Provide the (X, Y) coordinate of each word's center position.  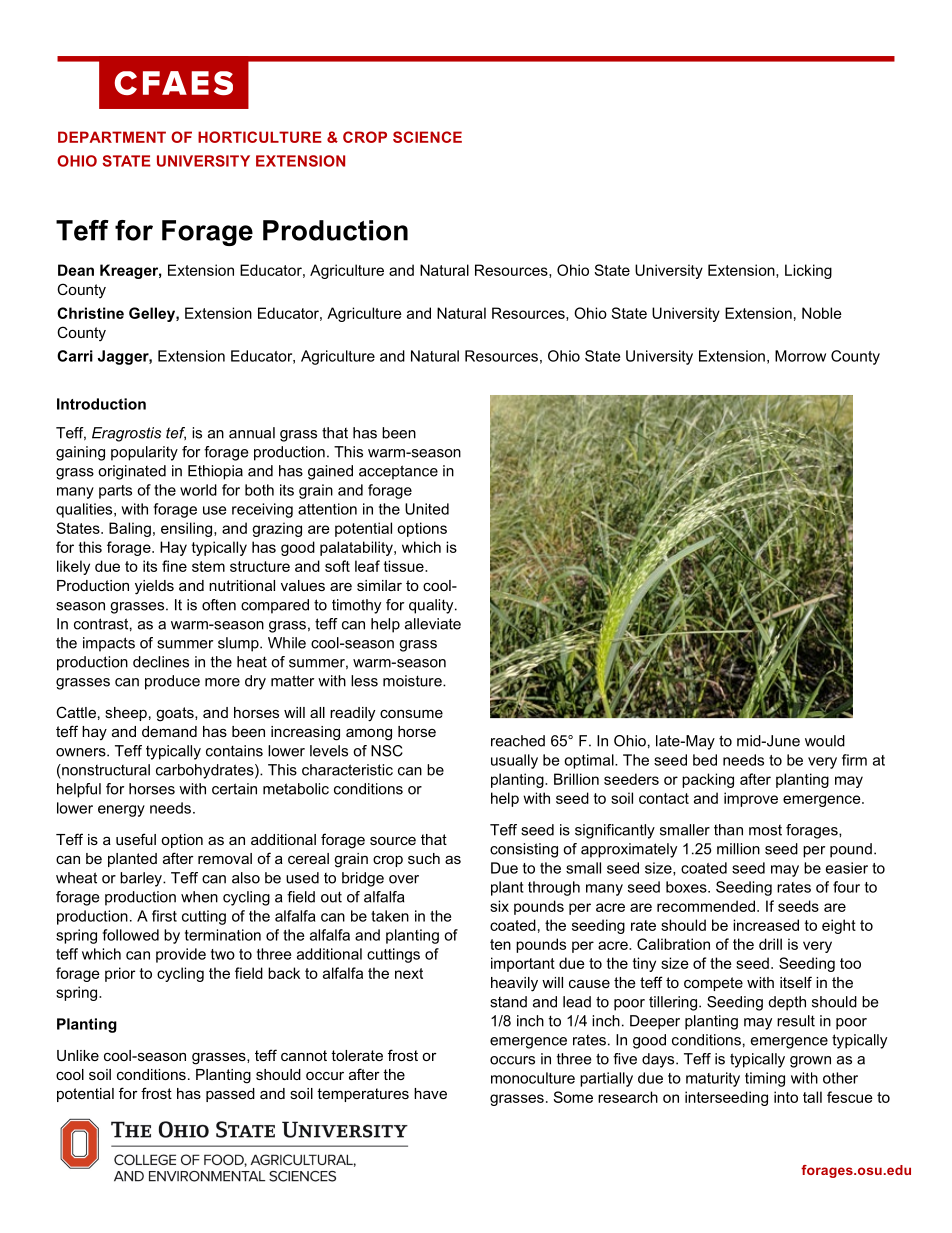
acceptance (398, 472)
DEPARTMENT (112, 137)
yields (154, 587)
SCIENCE (427, 137)
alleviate (433, 624)
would (825, 741)
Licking (808, 271)
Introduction (101, 404)
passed (230, 1095)
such (424, 858)
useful (136, 839)
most (765, 830)
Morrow (800, 356)
